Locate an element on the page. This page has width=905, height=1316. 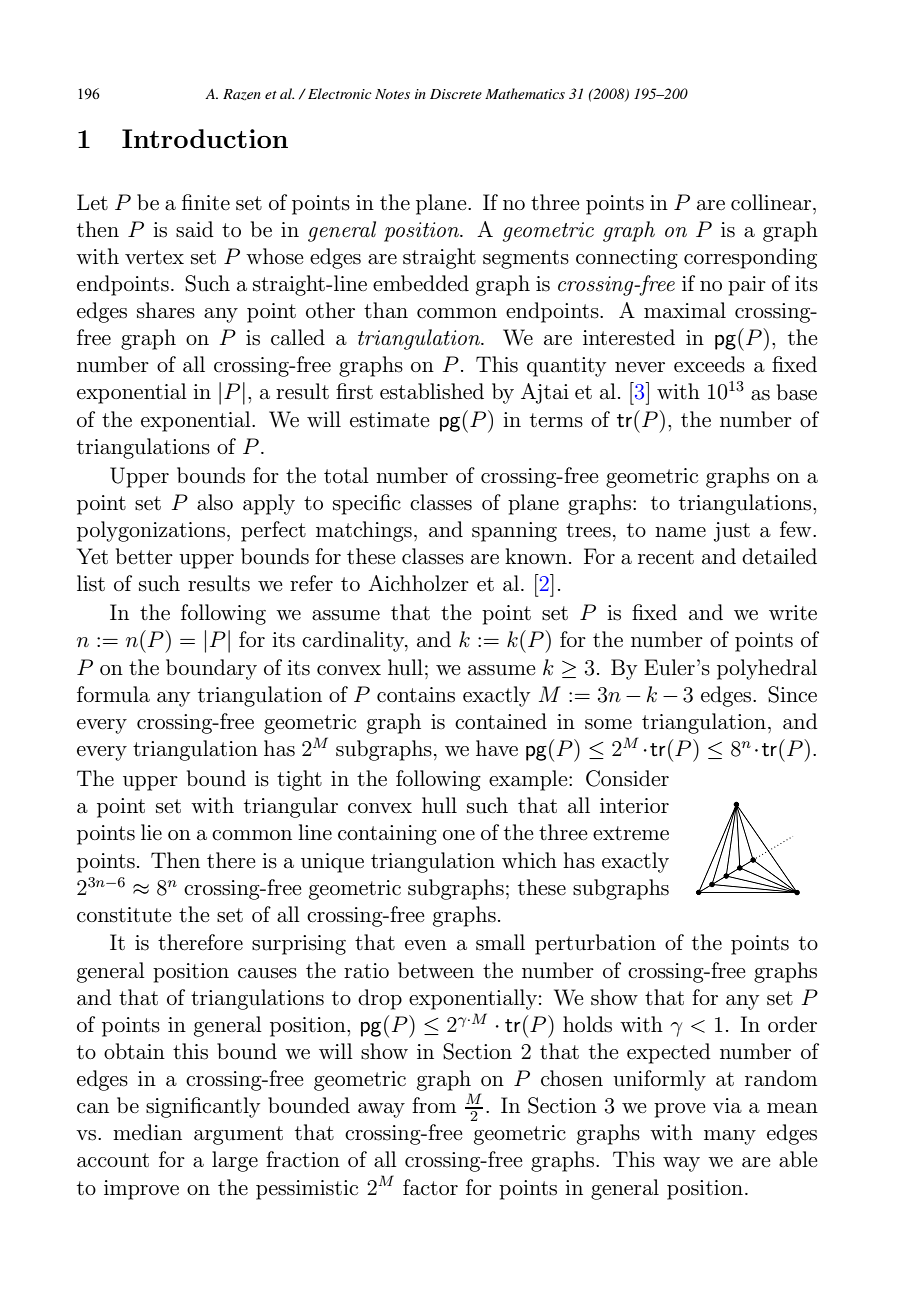
contains is located at coordinates (416, 695).
